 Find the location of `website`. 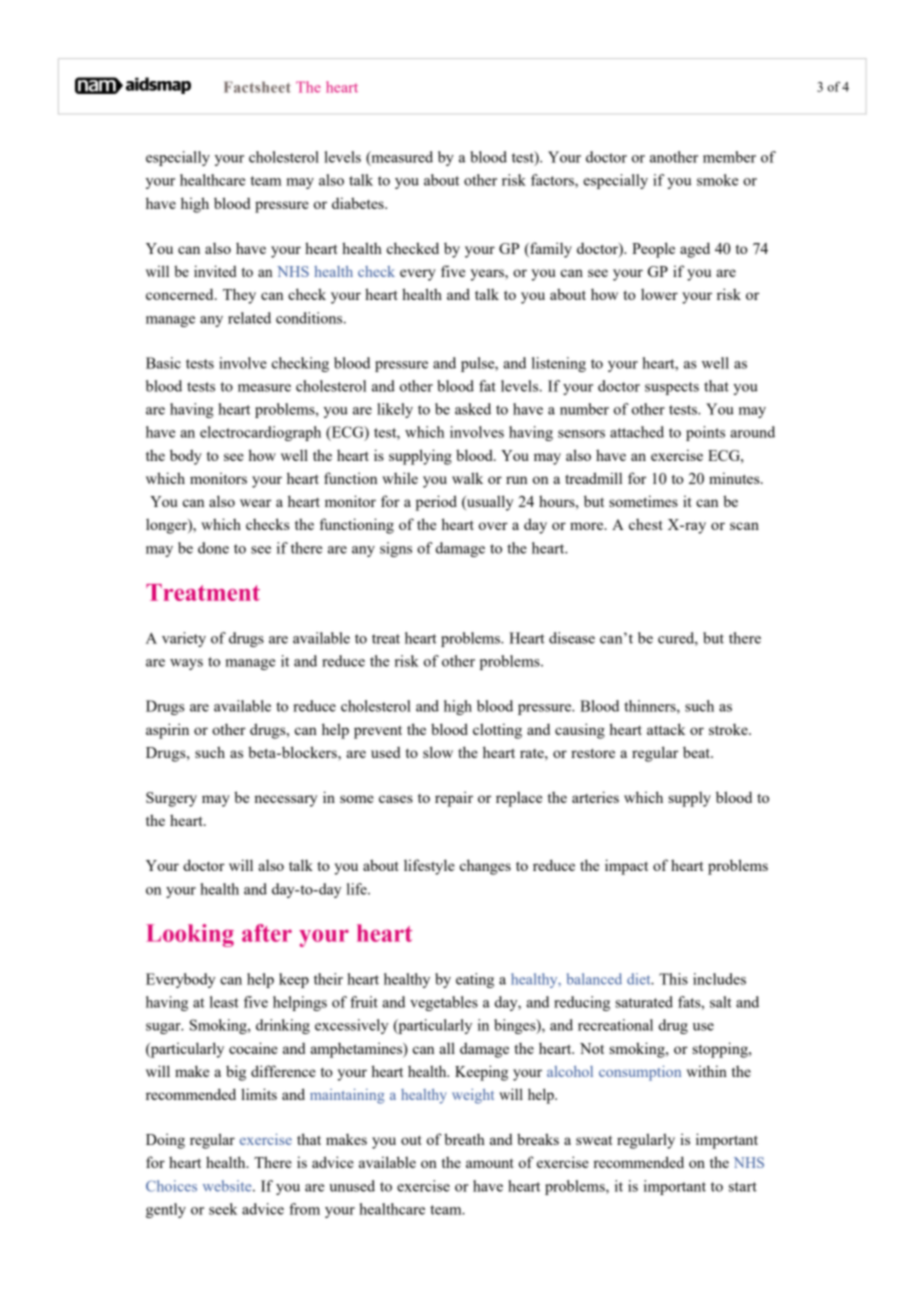

website is located at coordinates (228, 1186).
